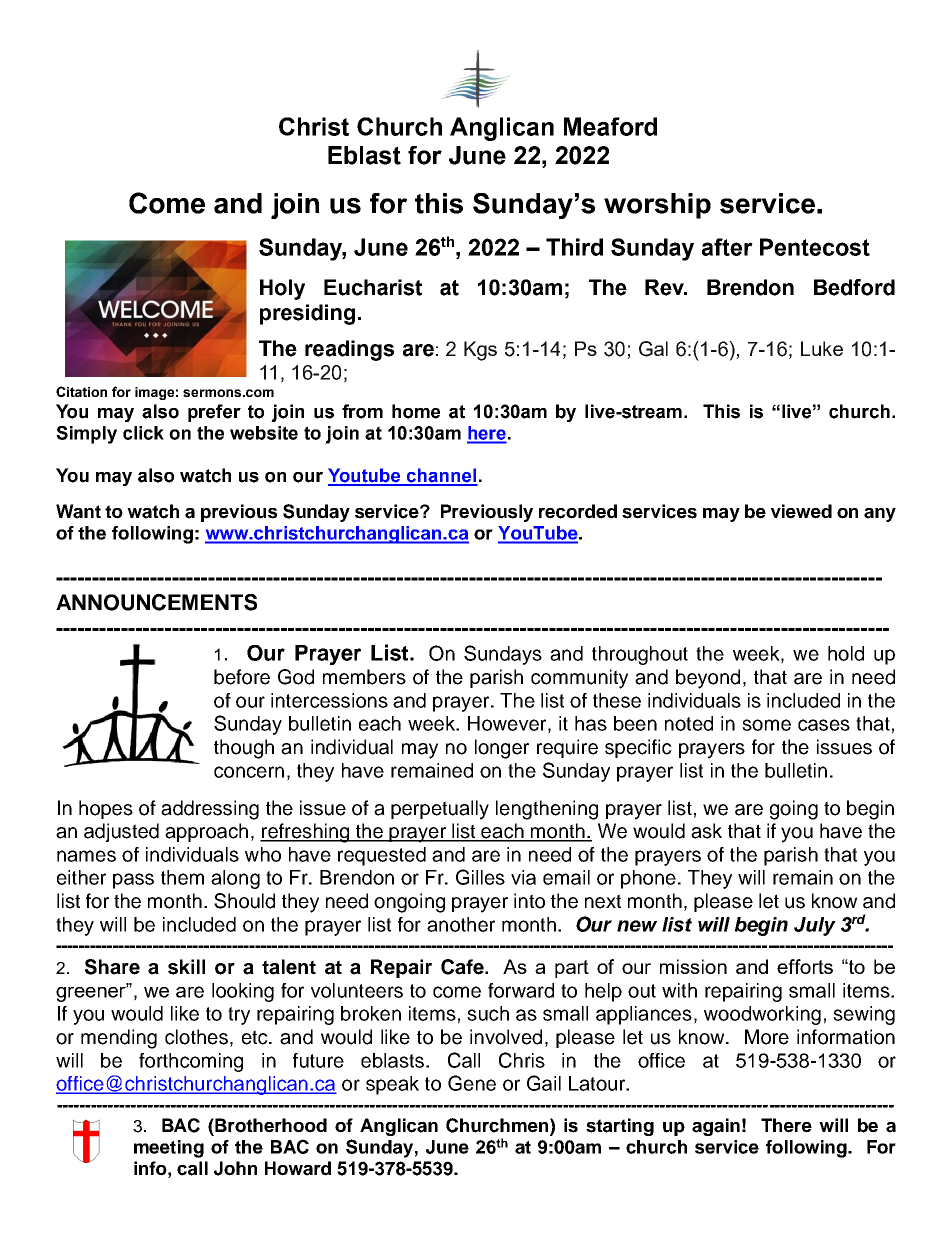 The height and width of the page is (1233, 952). I want to click on meeting, so click(169, 1149).
